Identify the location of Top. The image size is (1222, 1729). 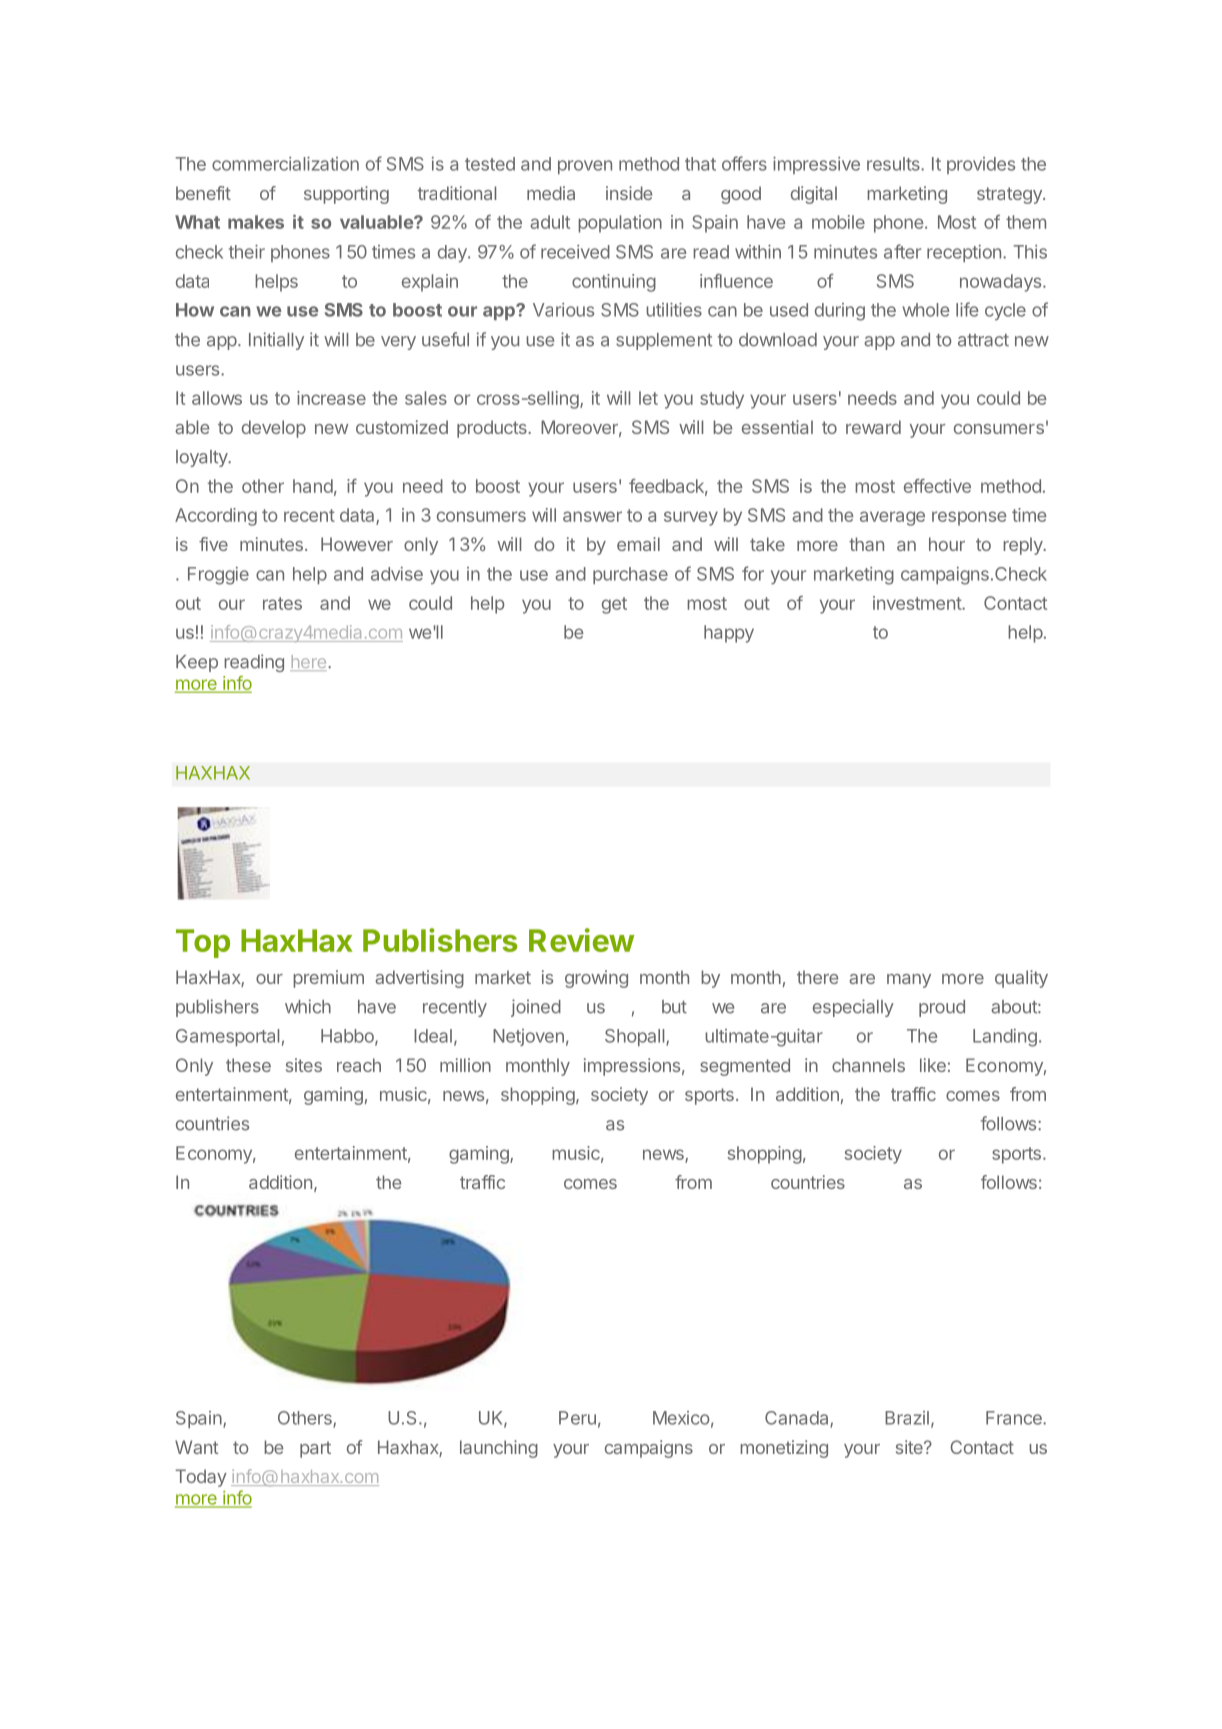
(203, 943).
